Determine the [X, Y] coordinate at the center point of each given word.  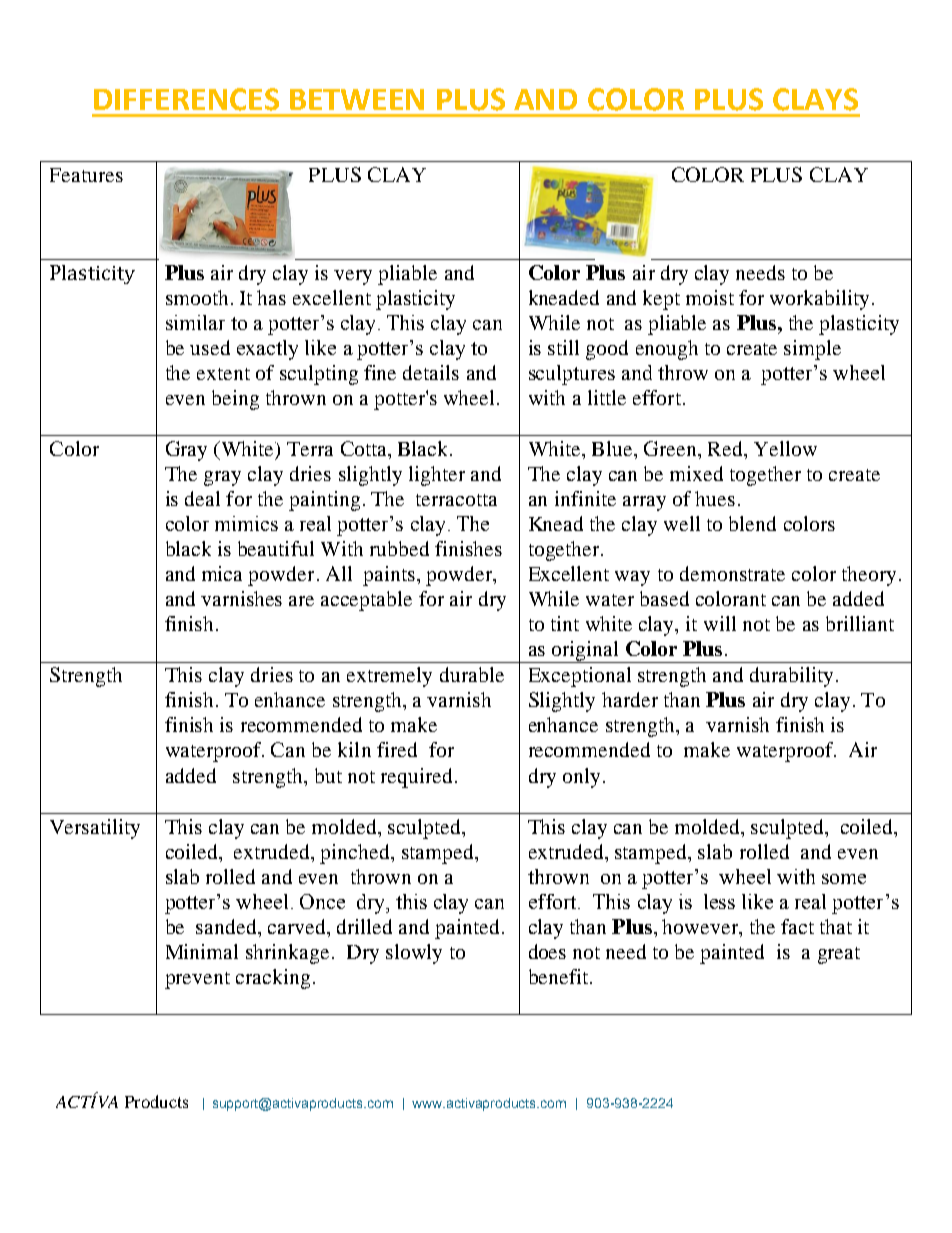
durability [791, 677]
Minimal [202, 951]
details [431, 372]
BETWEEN [357, 99]
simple [812, 350]
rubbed [399, 548]
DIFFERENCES [186, 99]
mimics [246, 523]
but [328, 775]
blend [752, 523]
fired [397, 749]
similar [195, 322]
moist [710, 297]
